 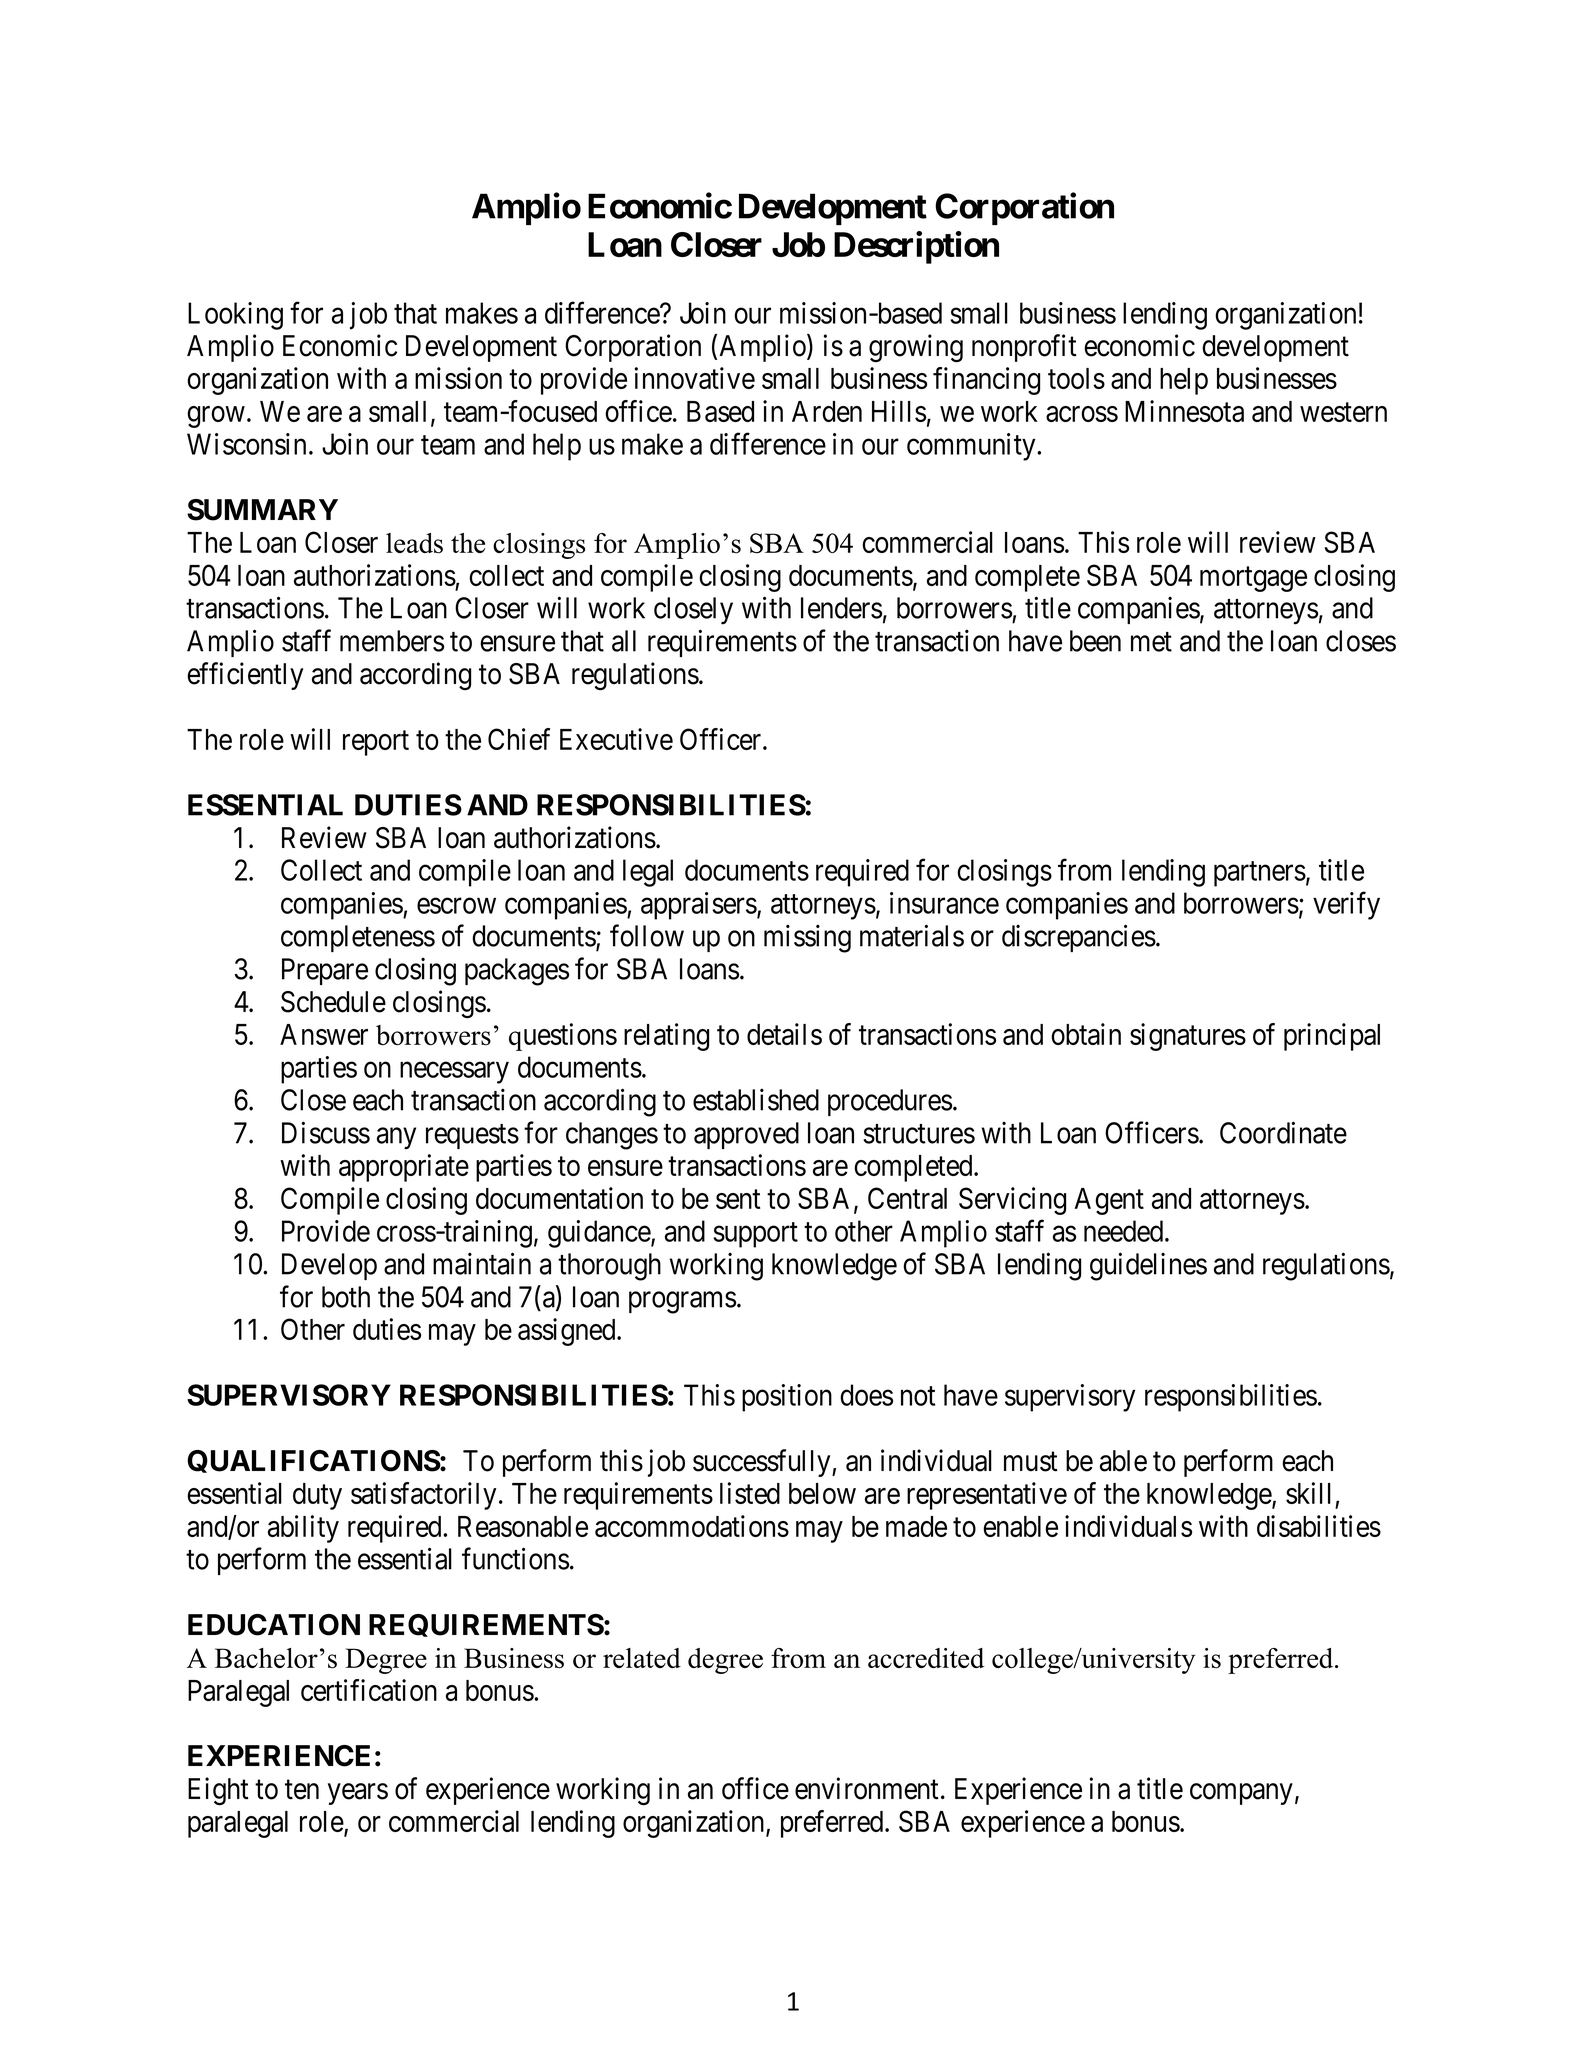 What do you see at coordinates (235, 316) in the screenshot?
I see `Looking` at bounding box center [235, 316].
